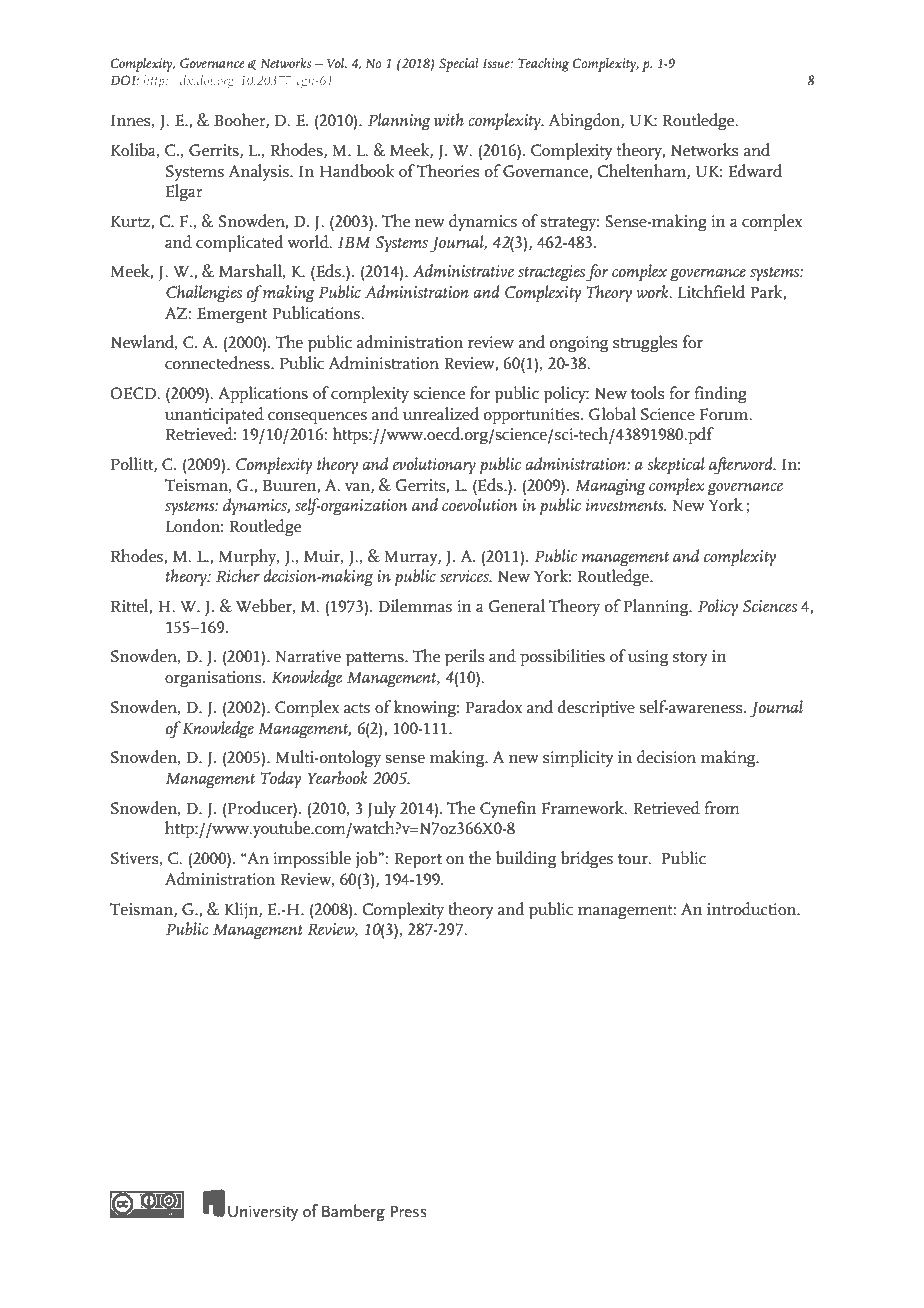 Image resolution: width=924 pixels, height=1308 pixels. I want to click on from, so click(722, 808).
